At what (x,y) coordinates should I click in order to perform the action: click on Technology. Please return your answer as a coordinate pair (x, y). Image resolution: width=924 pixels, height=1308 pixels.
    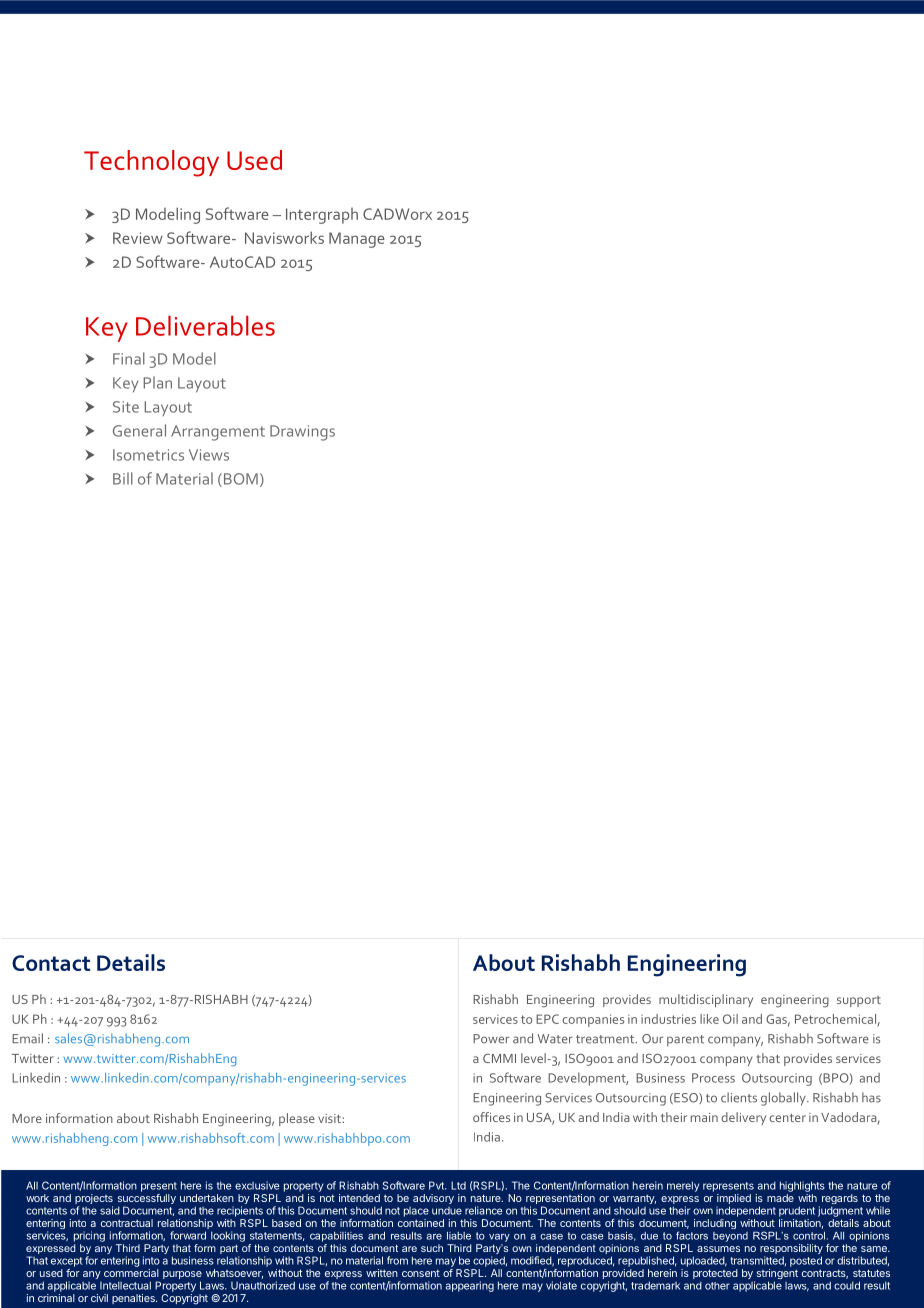
    Looking at the image, I should click on (151, 163).
